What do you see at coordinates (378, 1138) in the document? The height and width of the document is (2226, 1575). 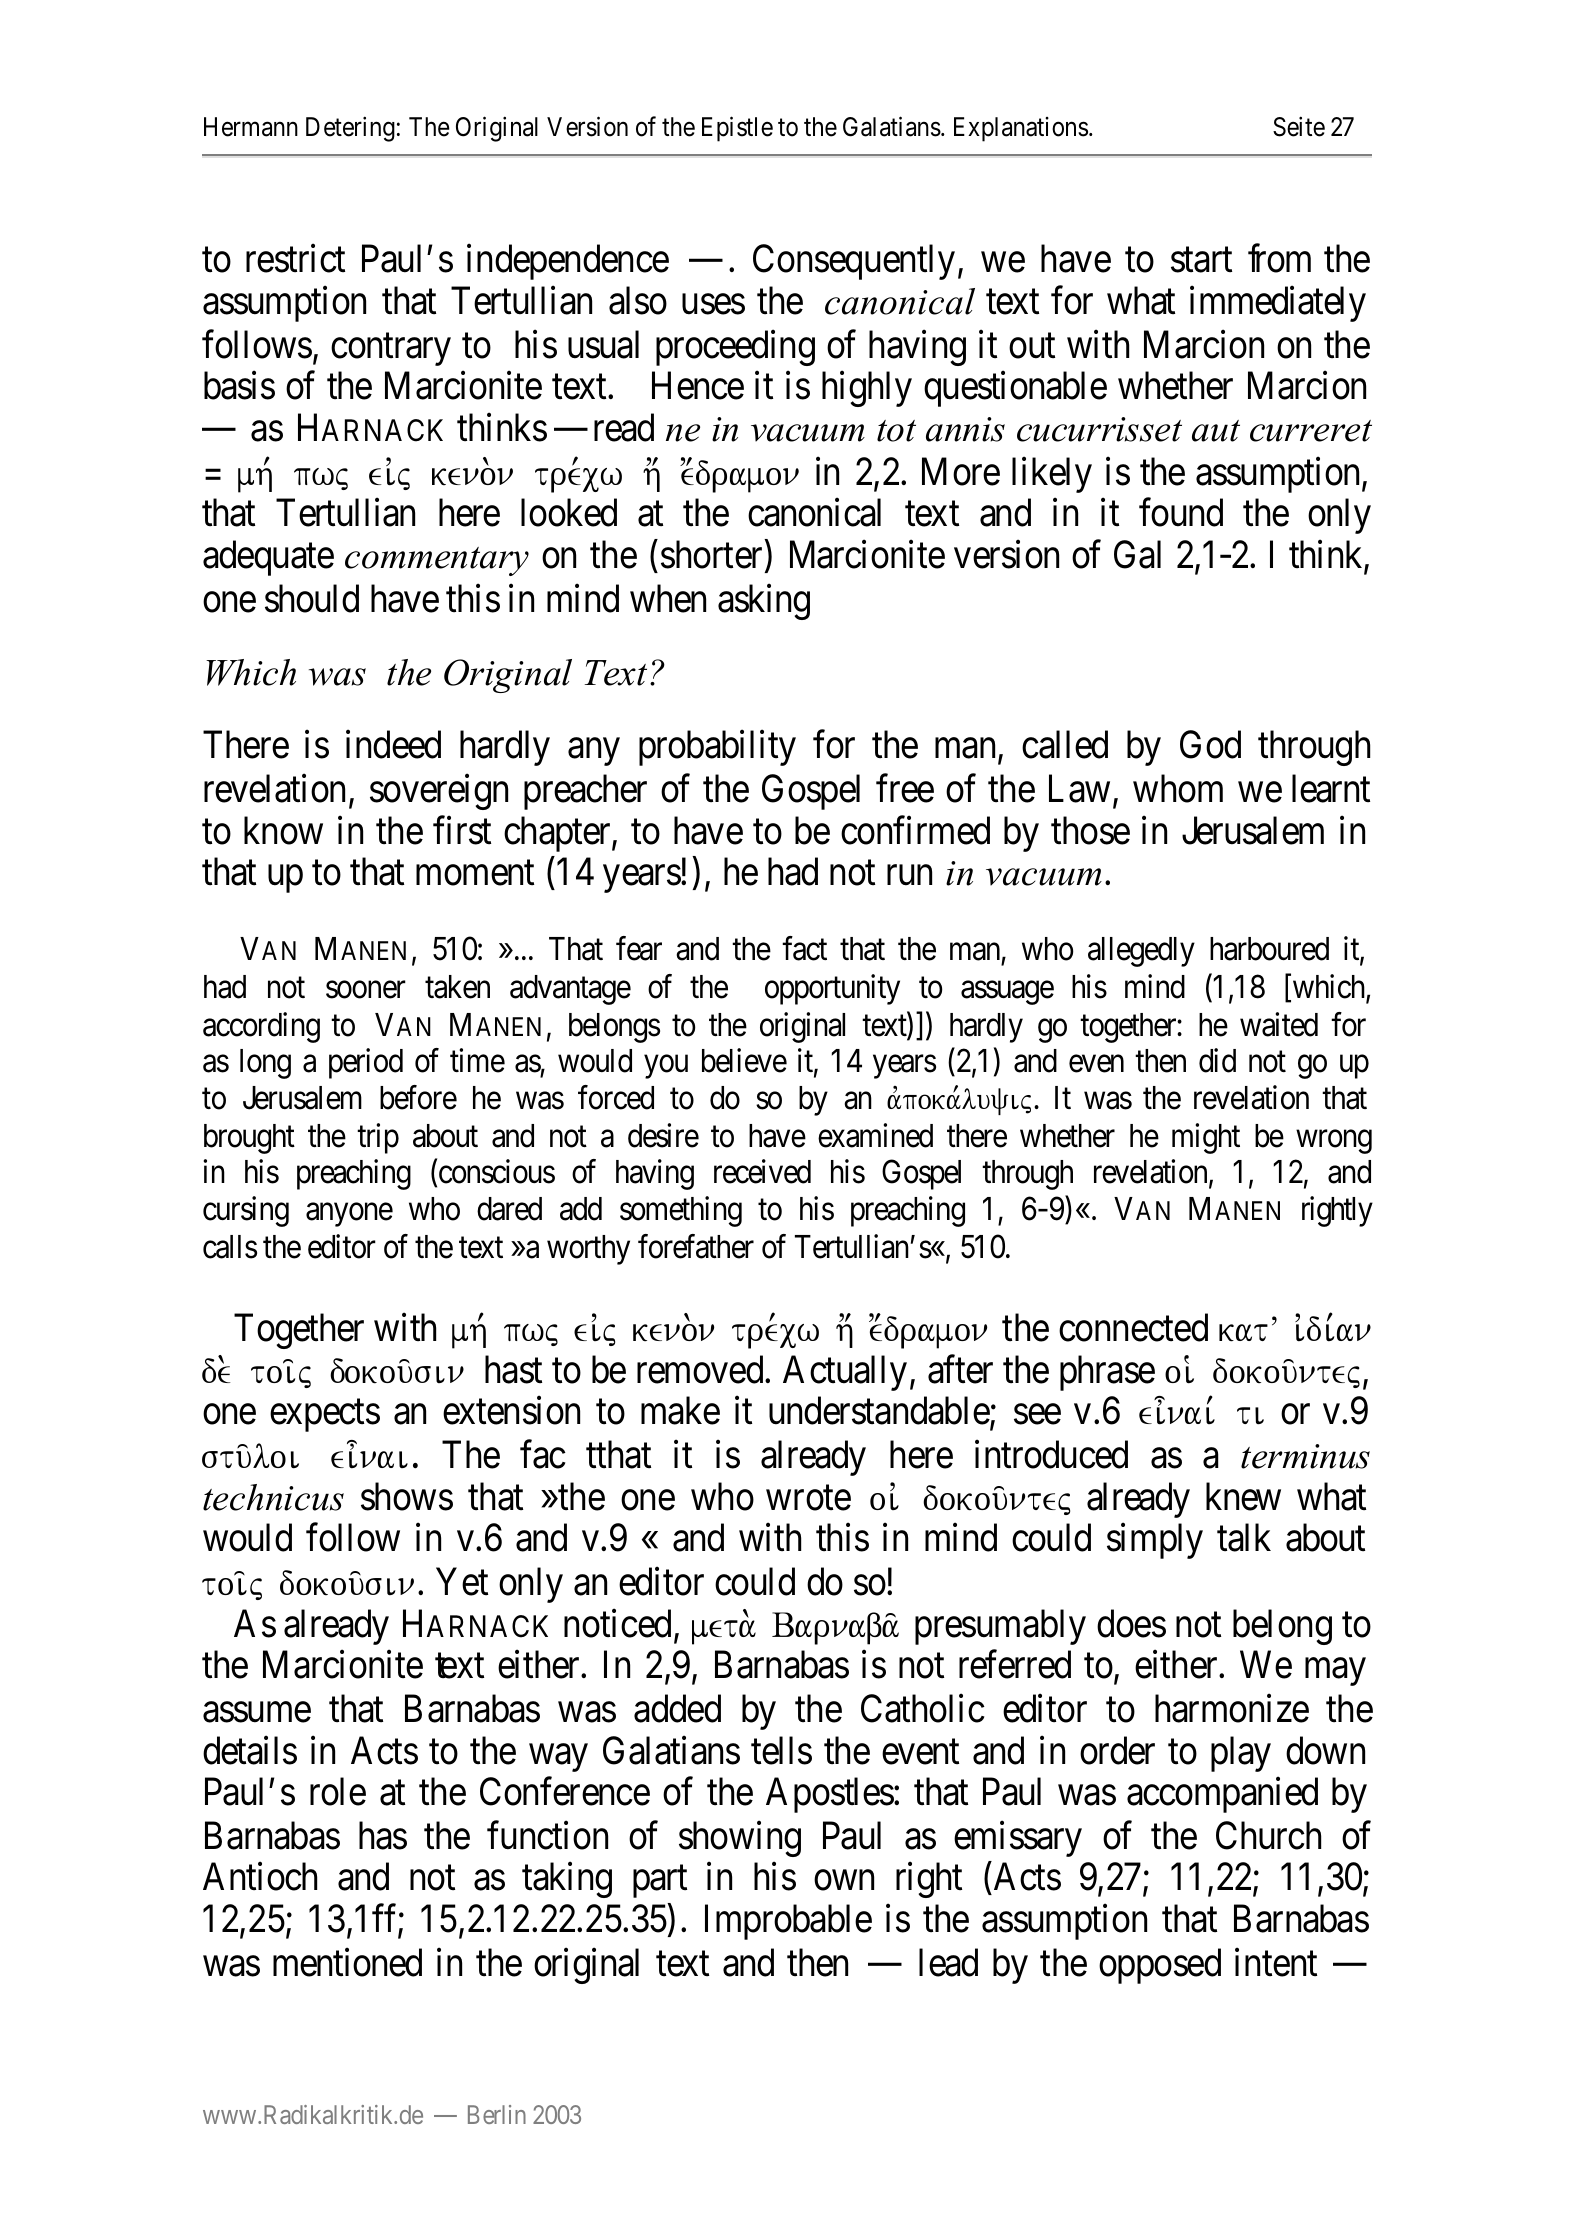 I see `trip` at bounding box center [378, 1138].
